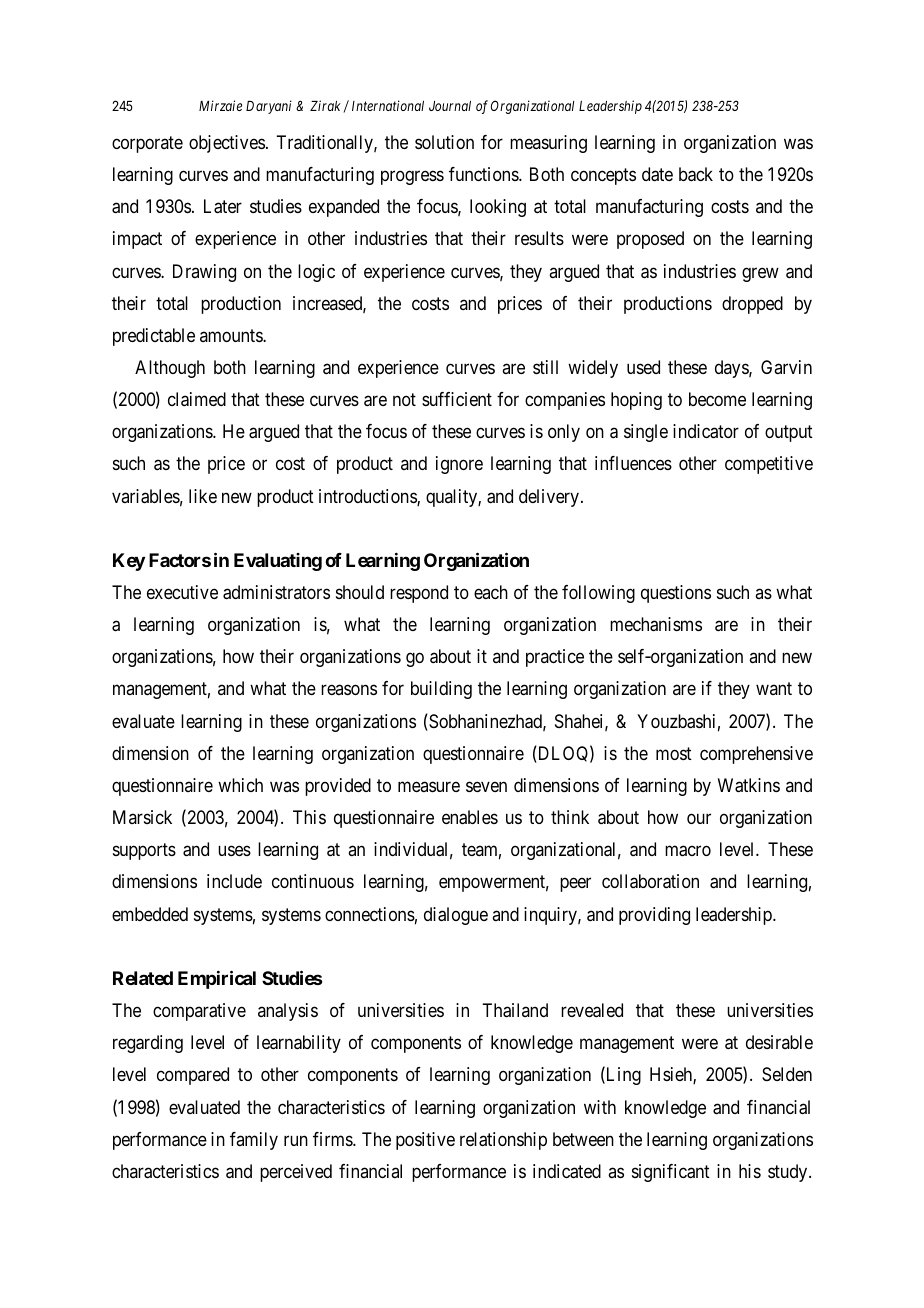 The image size is (924, 1308). What do you see at coordinates (425, 1141) in the page?
I see `positive` at bounding box center [425, 1141].
